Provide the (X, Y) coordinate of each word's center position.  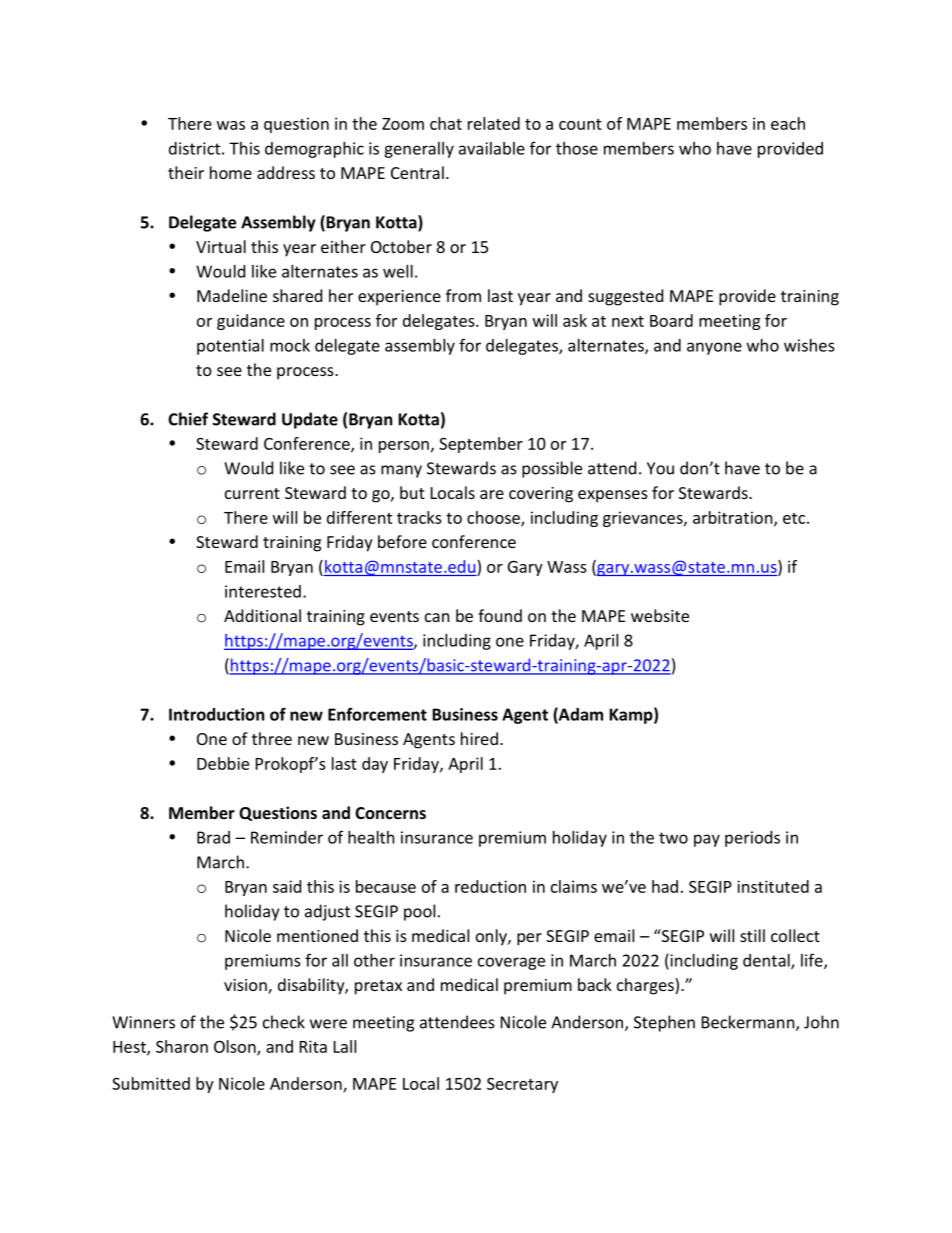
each (788, 123)
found (500, 615)
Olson (236, 1047)
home (231, 172)
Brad (213, 837)
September (481, 445)
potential (230, 347)
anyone (714, 348)
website (660, 615)
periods (752, 839)
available (492, 148)
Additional (262, 615)
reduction (490, 886)
